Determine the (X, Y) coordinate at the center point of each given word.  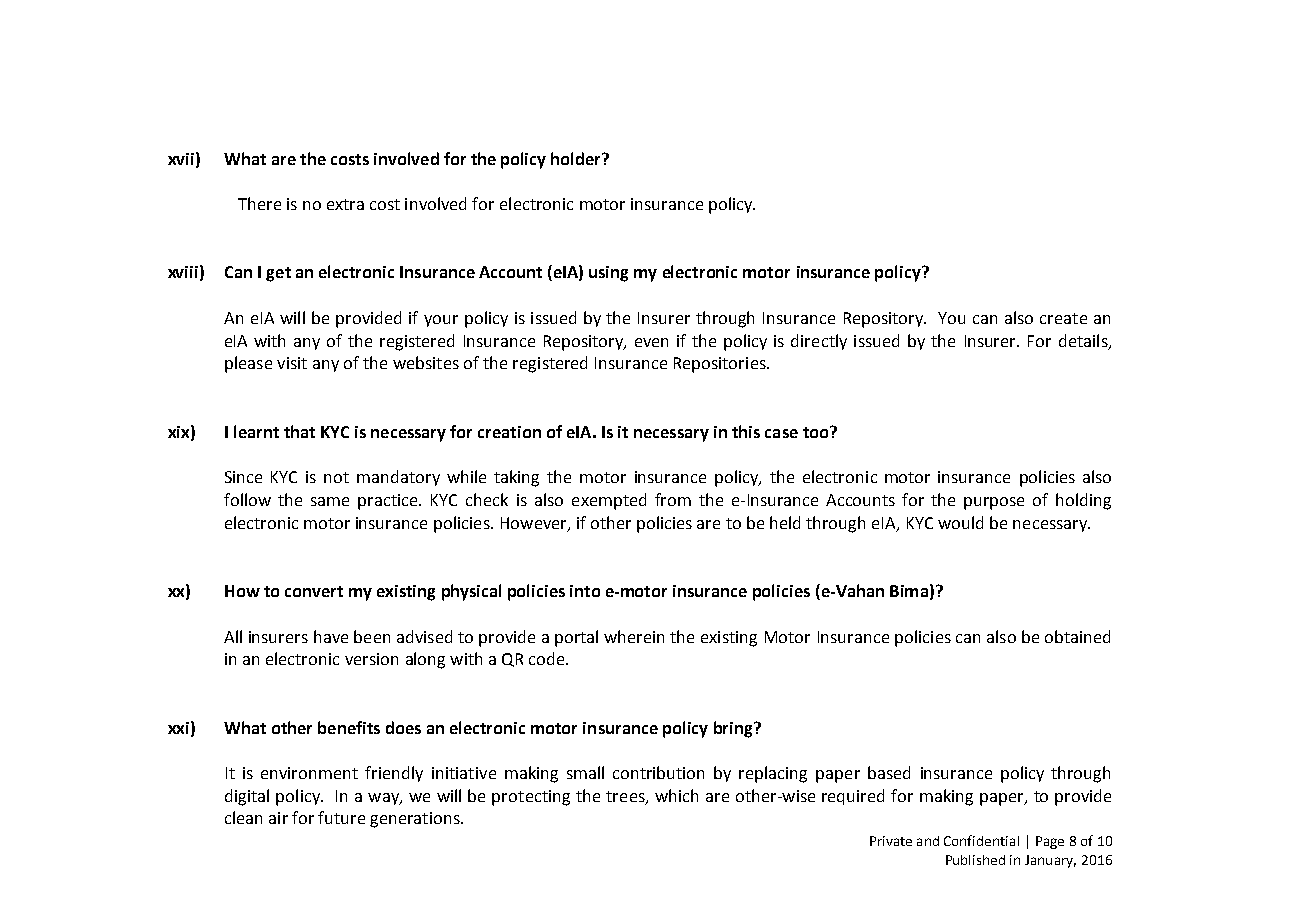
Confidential (981, 840)
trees (626, 797)
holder (577, 158)
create (1063, 318)
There (259, 203)
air (278, 818)
